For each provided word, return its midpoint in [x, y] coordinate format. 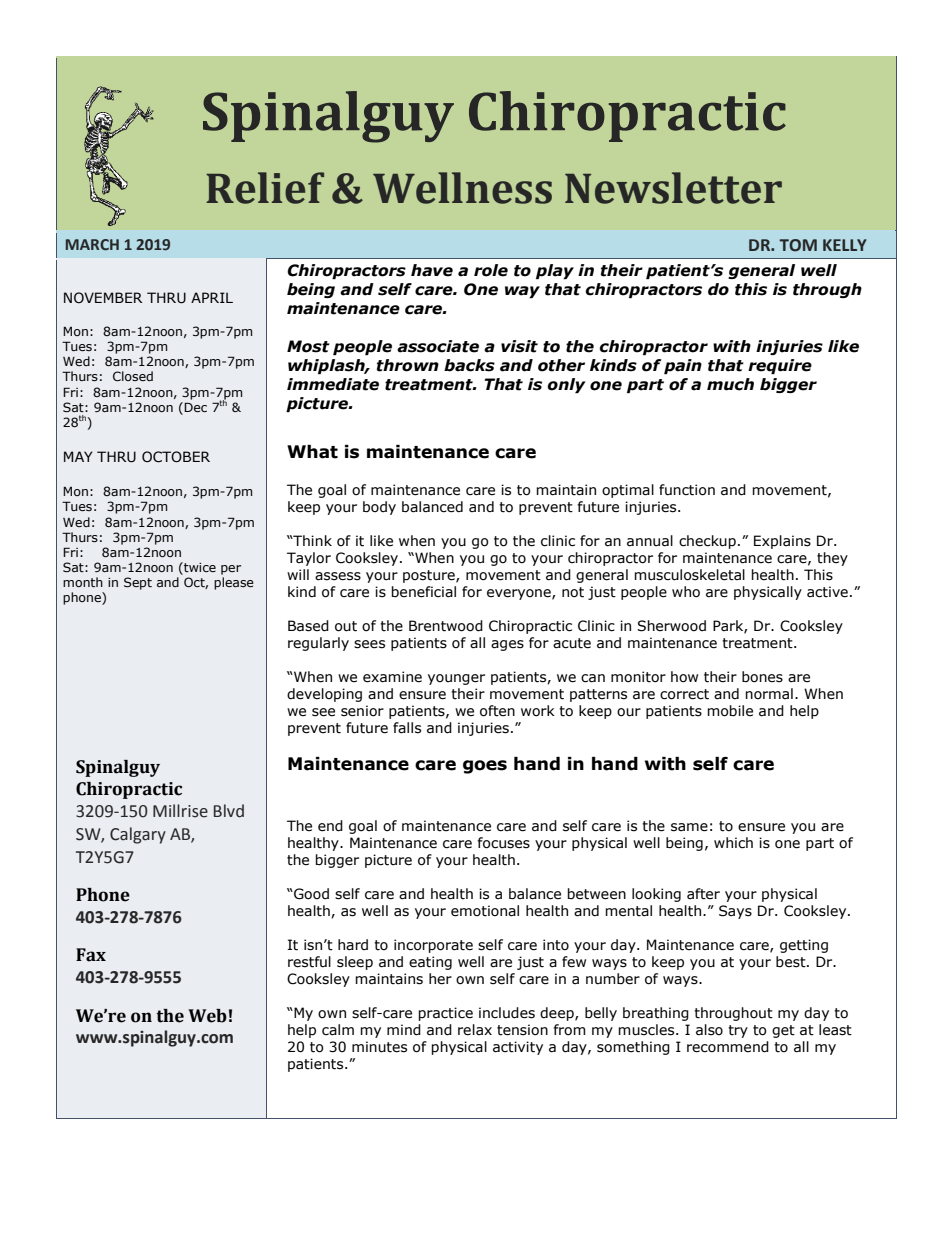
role [491, 270]
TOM [798, 245]
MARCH [92, 245]
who [686, 592]
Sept [138, 583]
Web [207, 1016]
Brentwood [446, 626]
